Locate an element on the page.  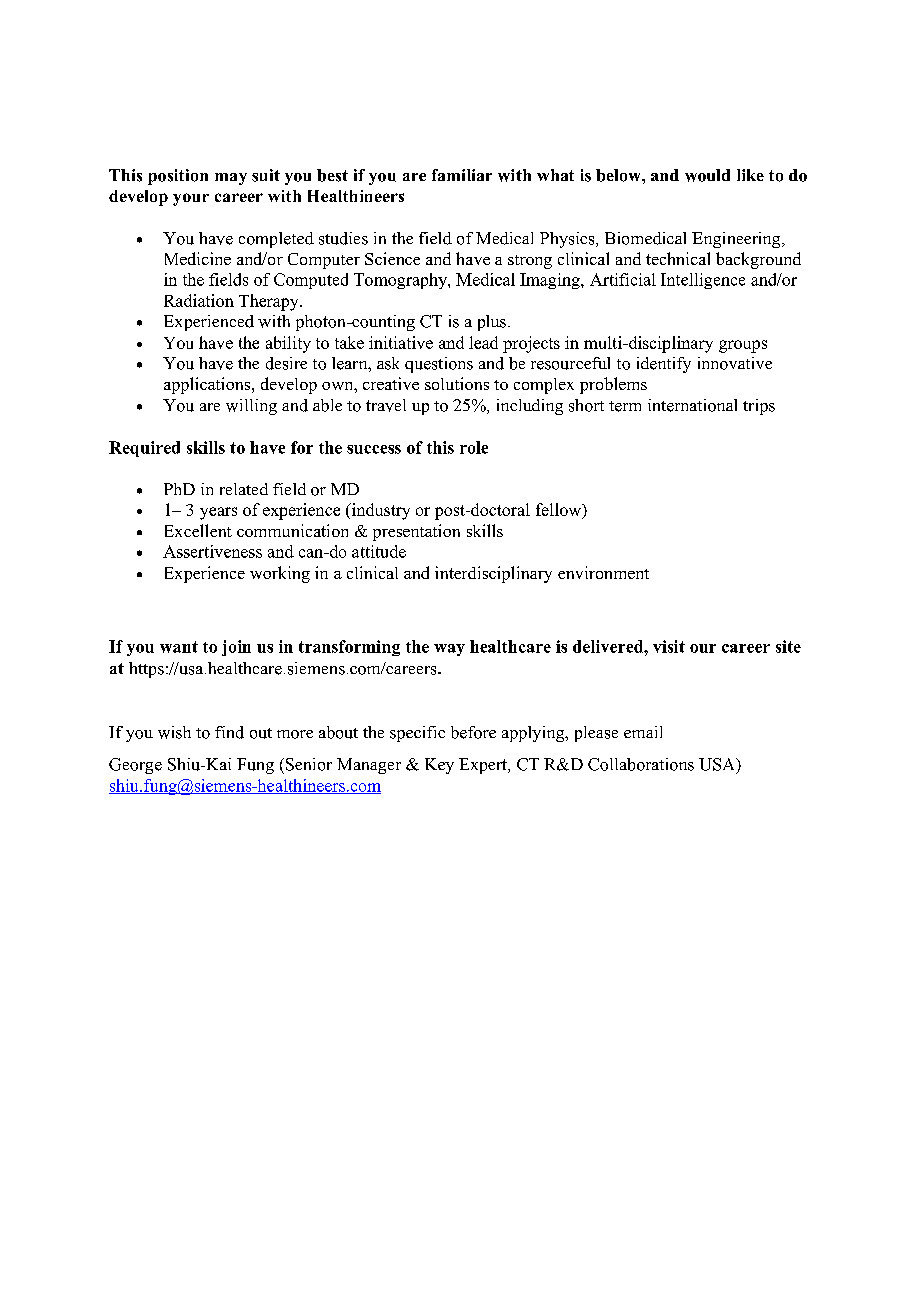
find is located at coordinates (229, 732).
